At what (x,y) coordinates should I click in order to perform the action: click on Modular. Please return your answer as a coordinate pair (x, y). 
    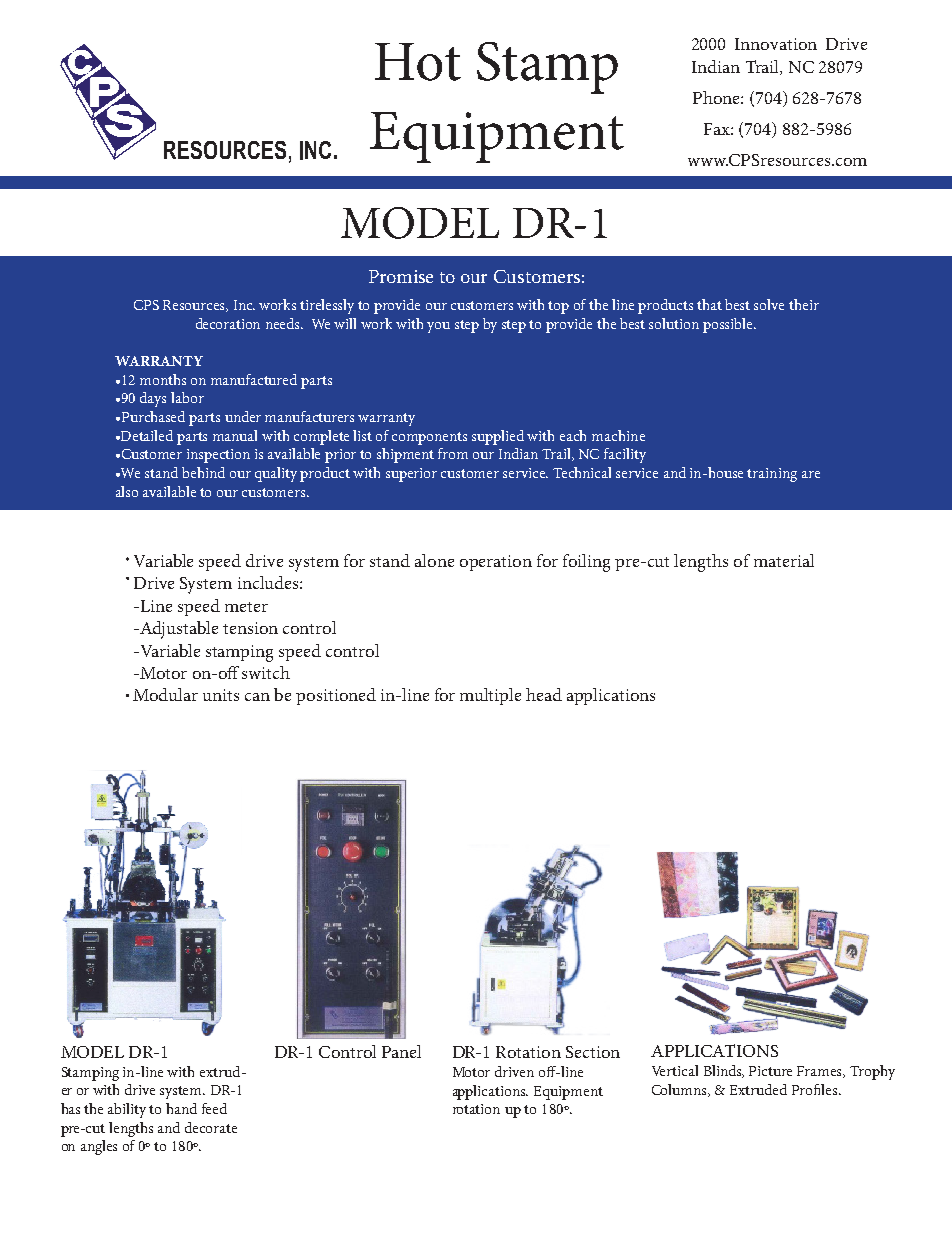
    Looking at the image, I should click on (165, 694).
